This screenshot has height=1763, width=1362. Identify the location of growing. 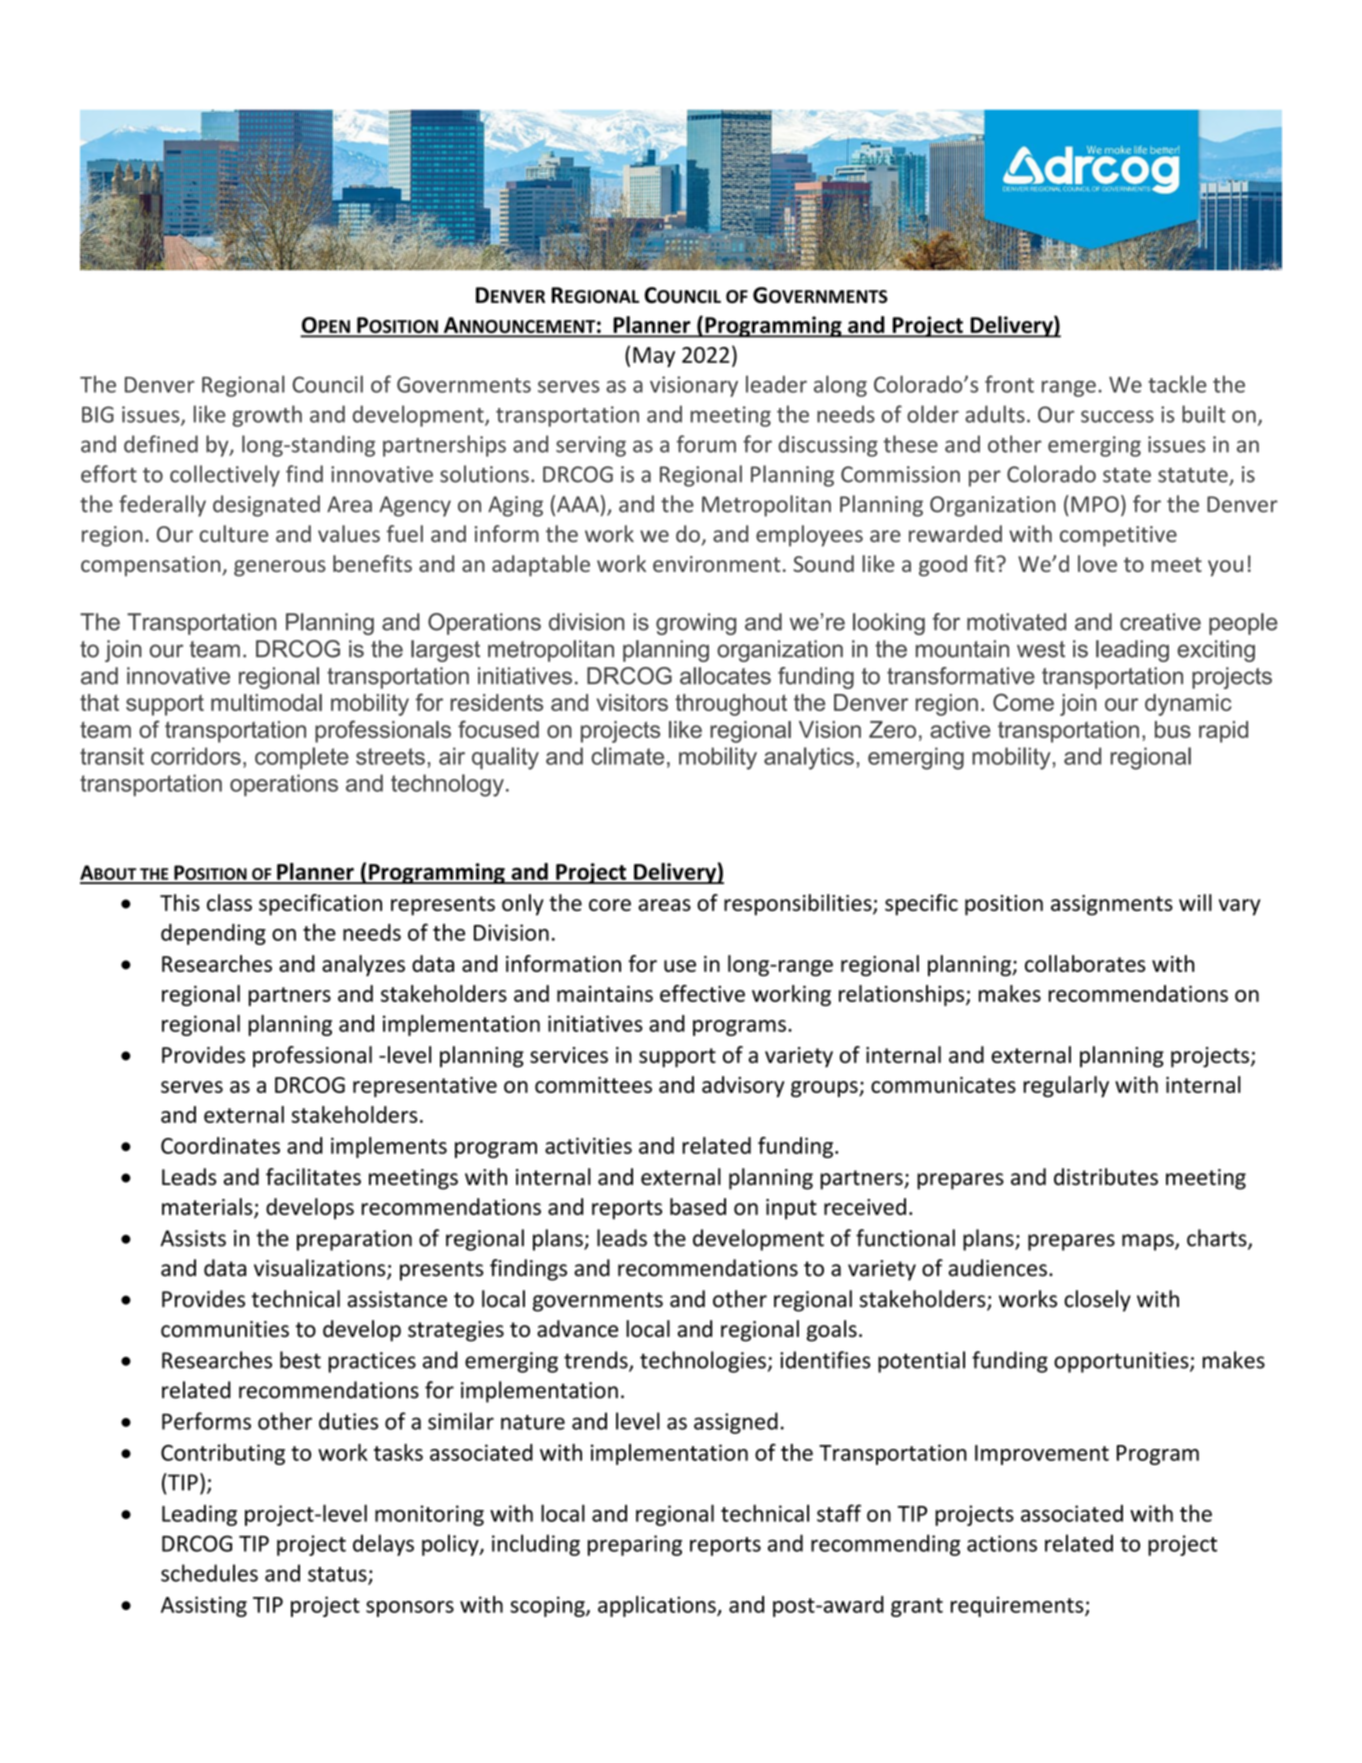
(696, 624).
